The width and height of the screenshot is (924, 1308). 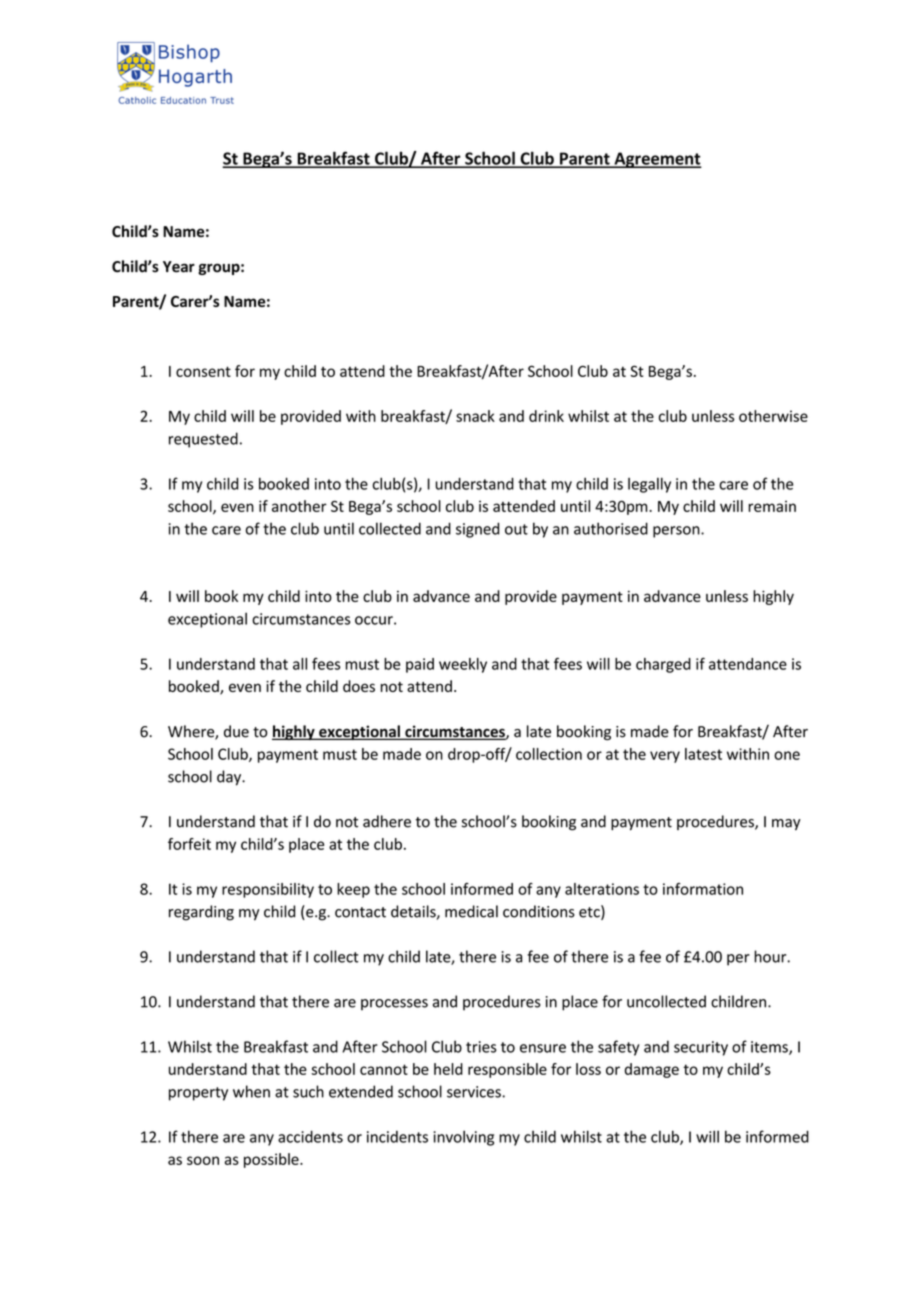 I want to click on very, so click(x=665, y=757).
